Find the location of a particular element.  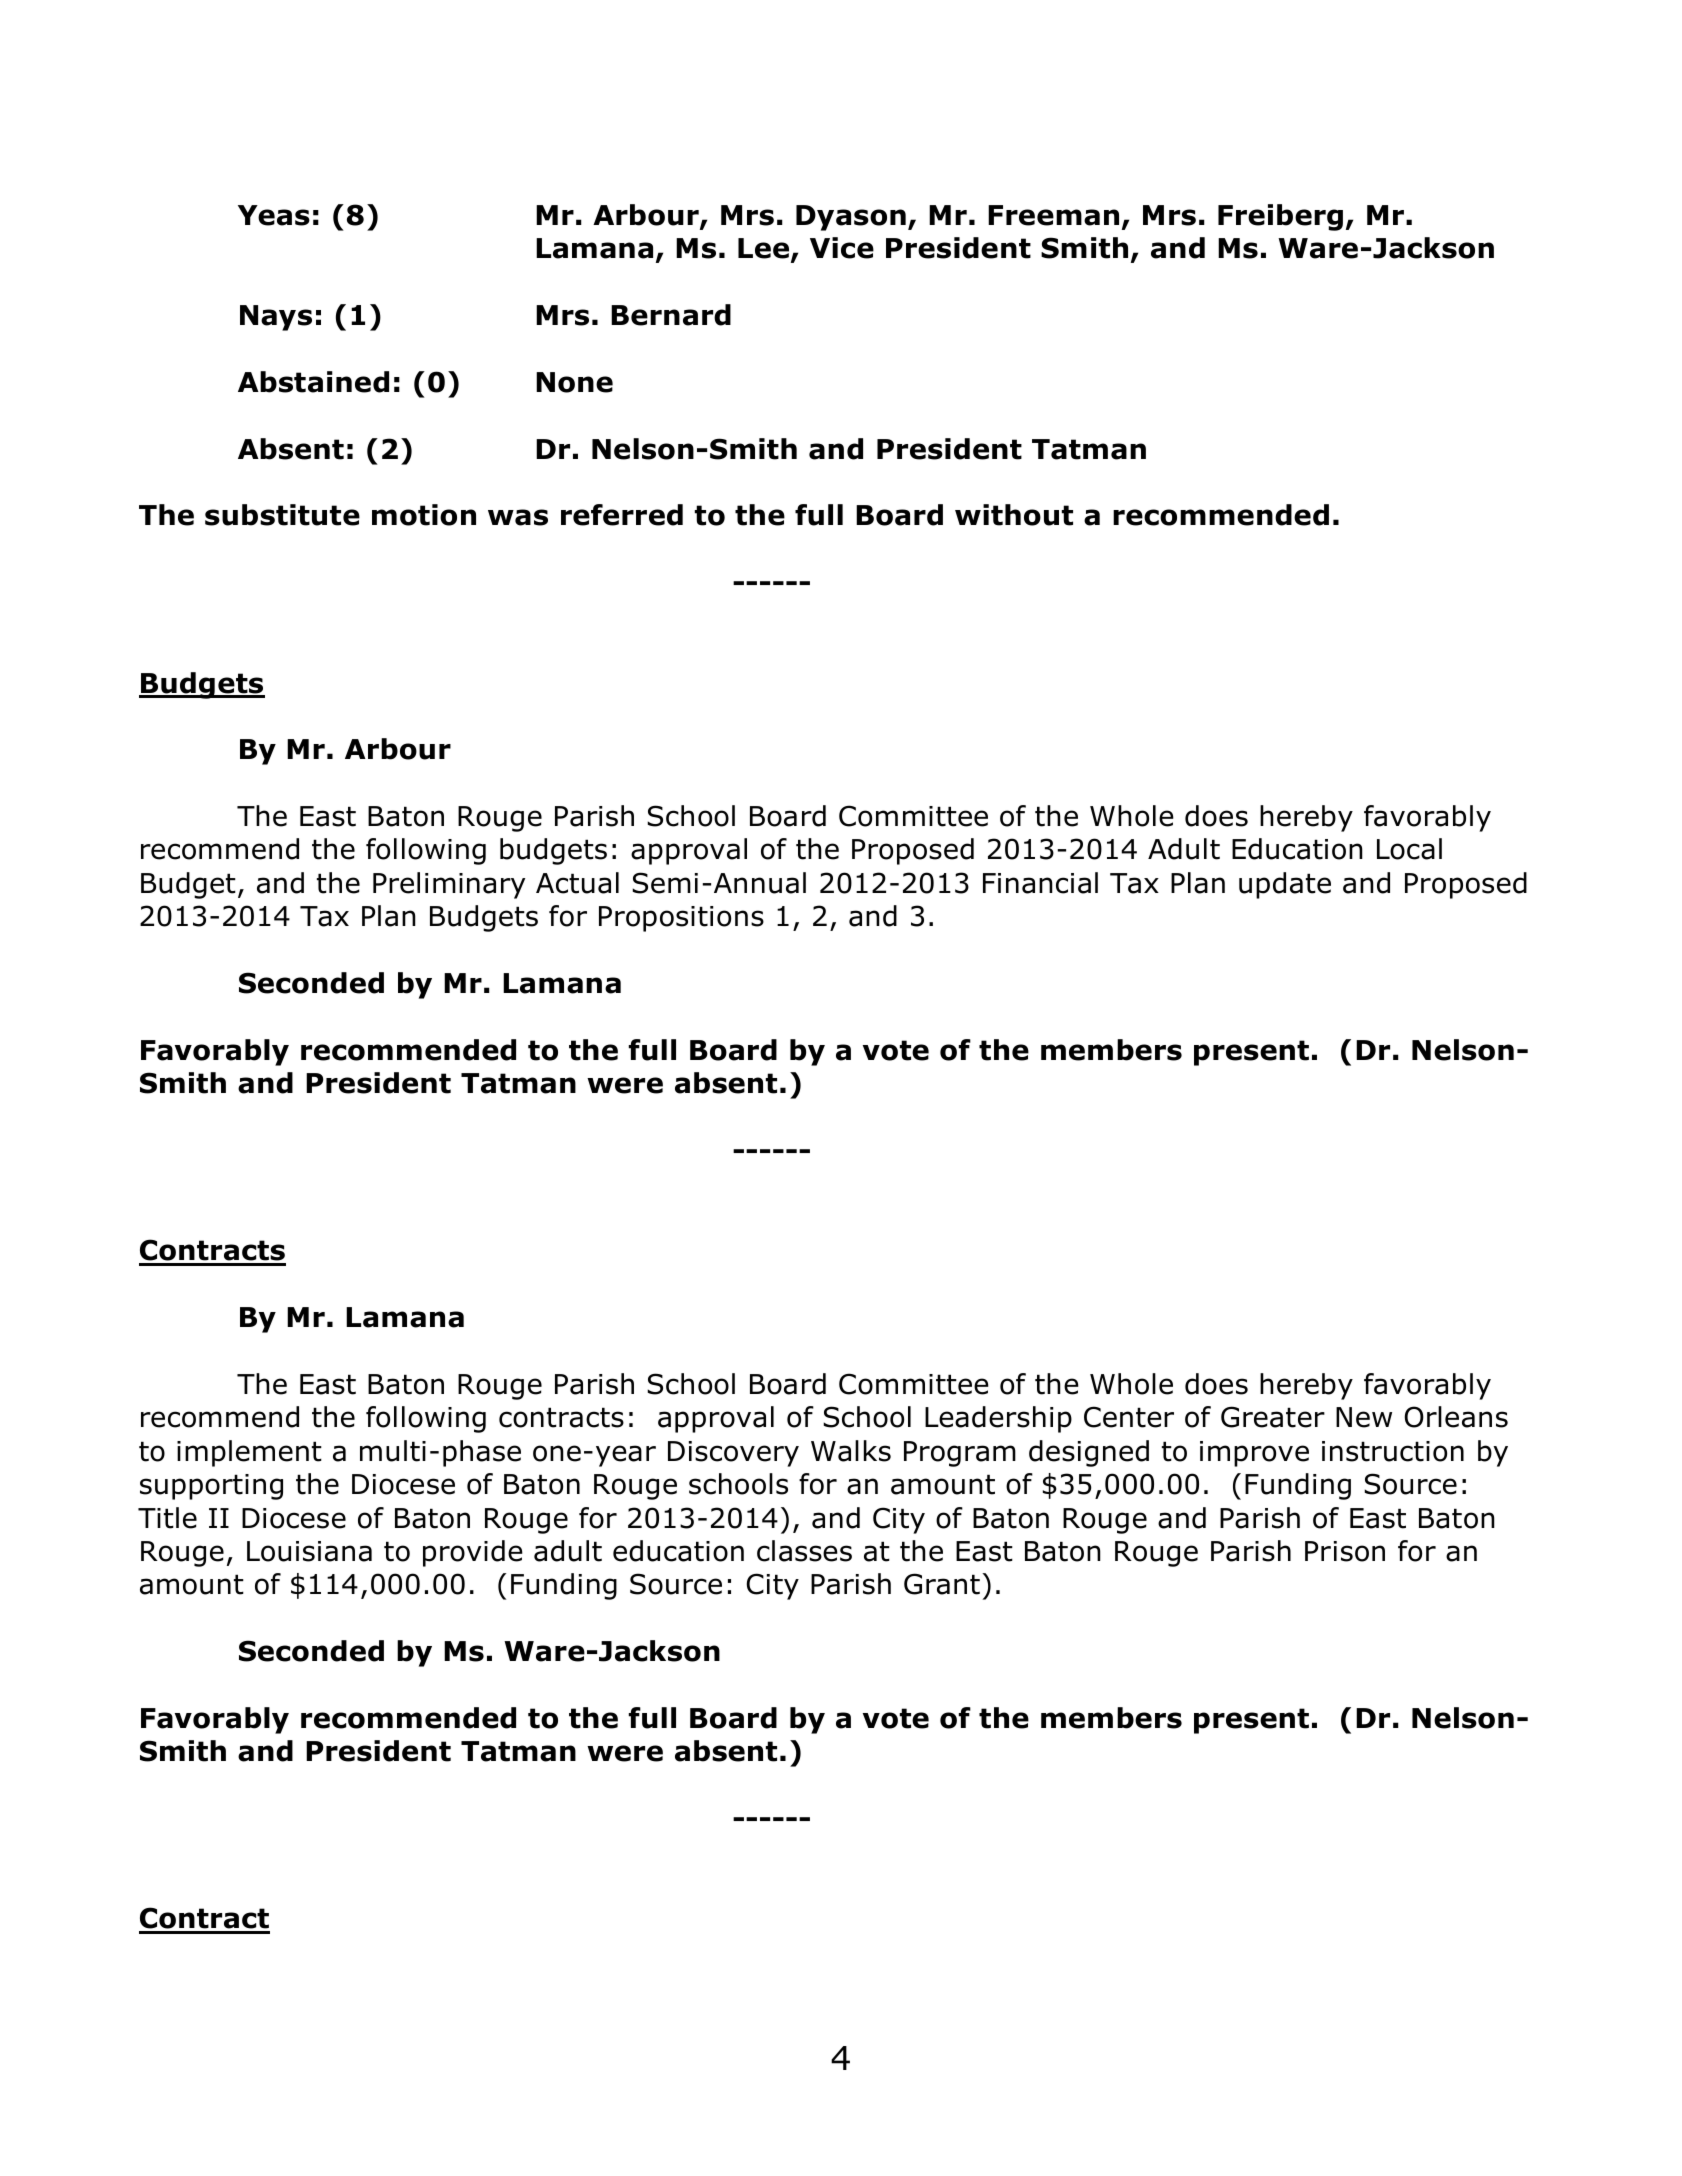

Prison is located at coordinates (1345, 1551).
